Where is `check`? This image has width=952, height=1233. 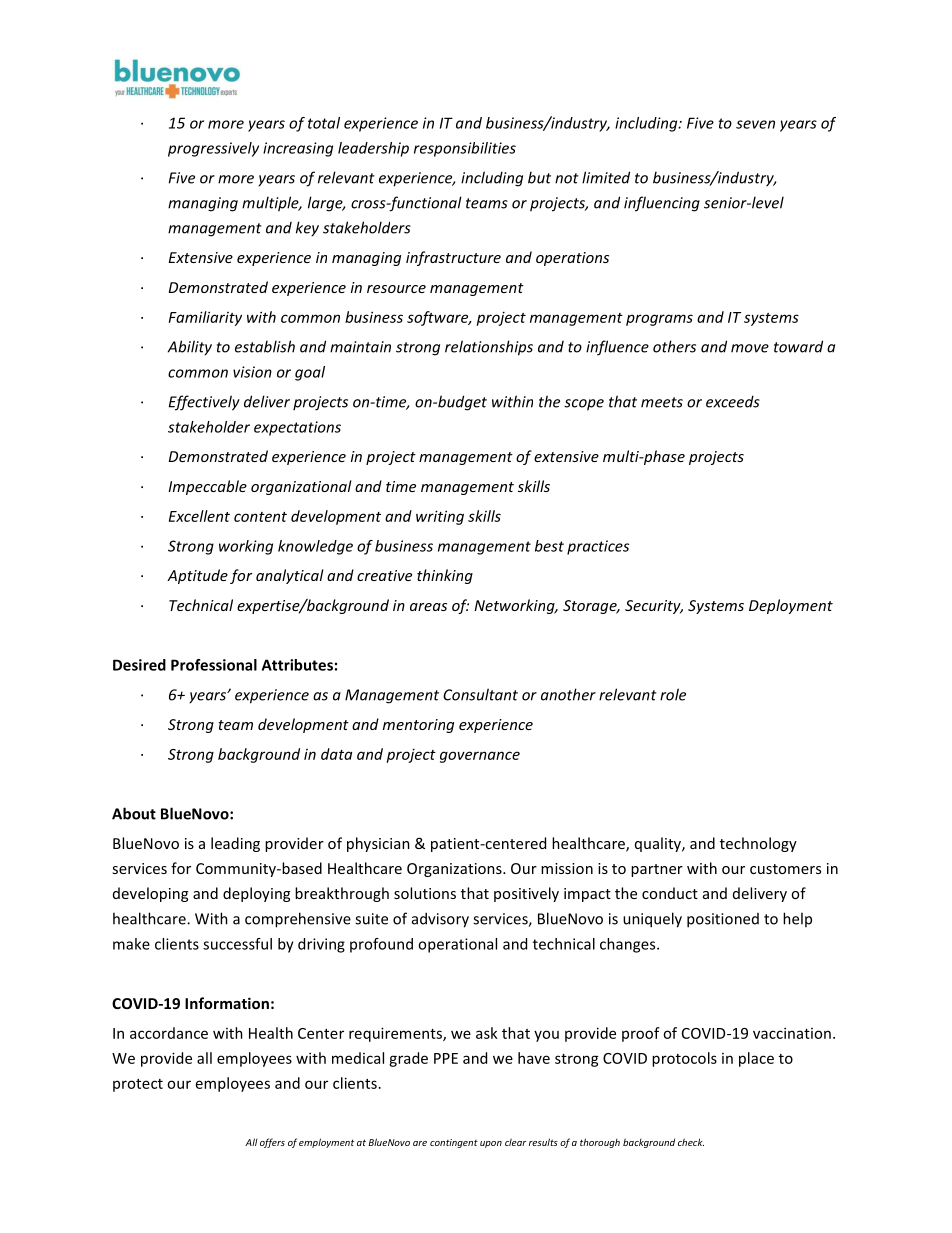
check is located at coordinates (691, 1142).
